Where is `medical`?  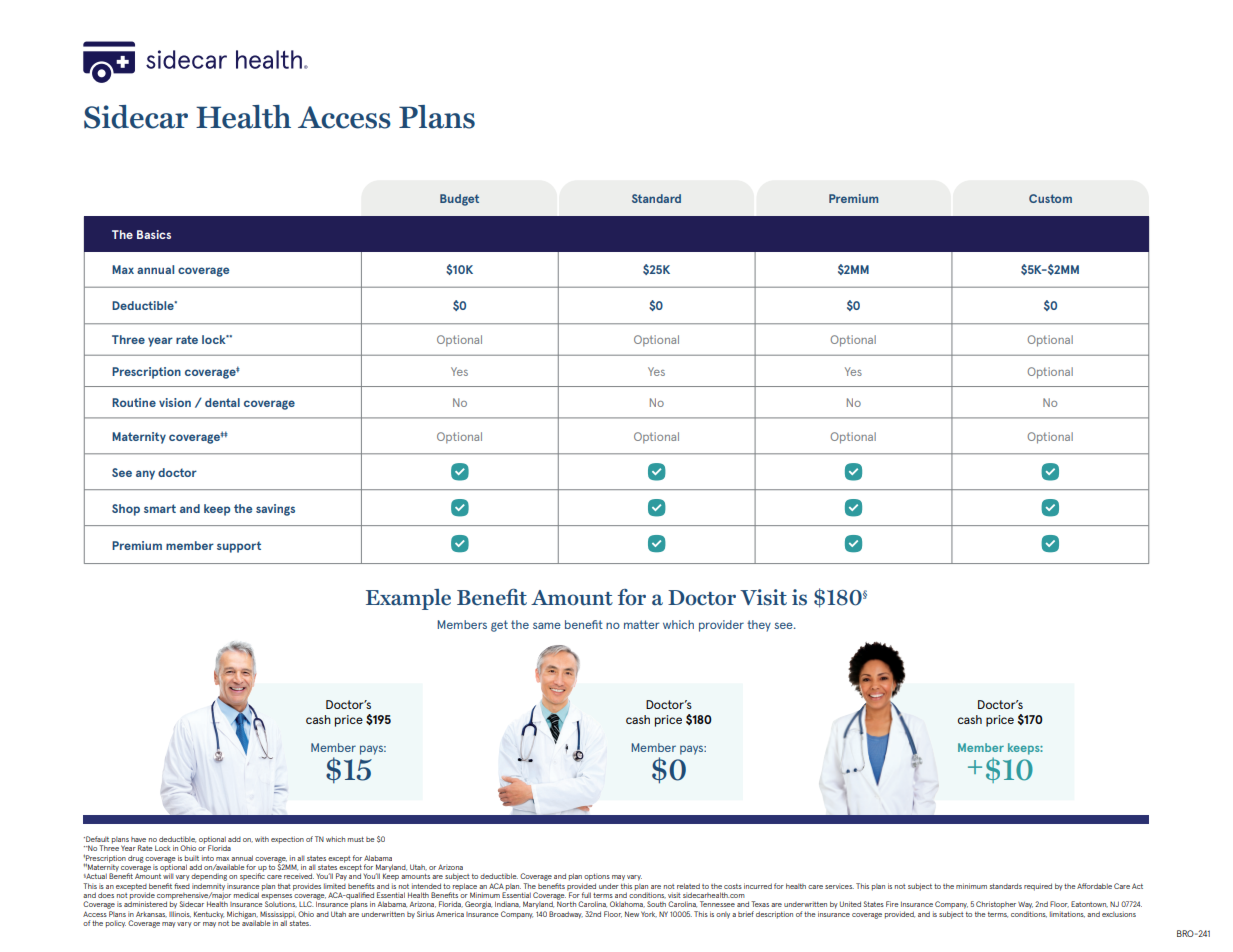 medical is located at coordinates (246, 895).
